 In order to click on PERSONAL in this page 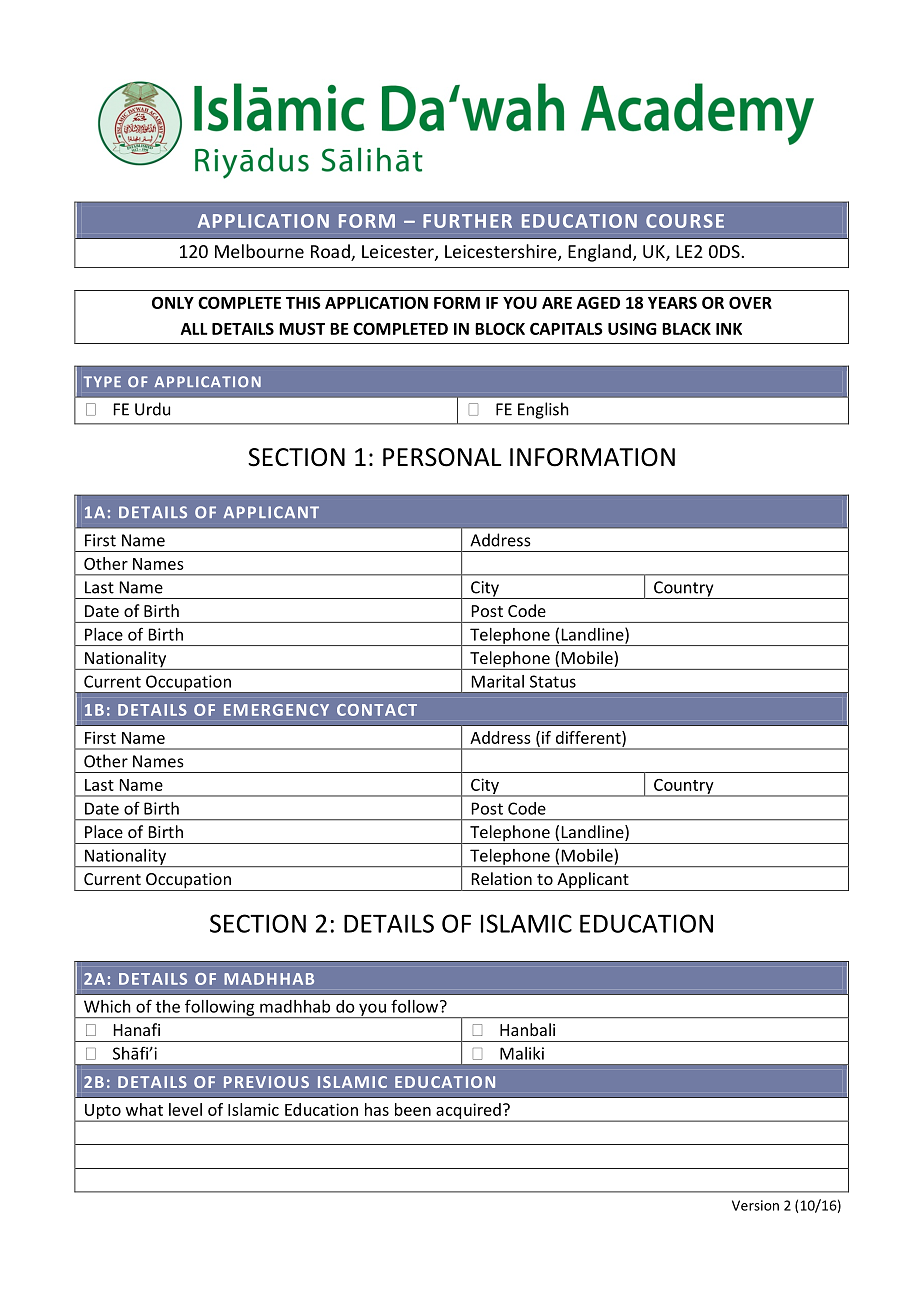, I will do `click(442, 457)`.
